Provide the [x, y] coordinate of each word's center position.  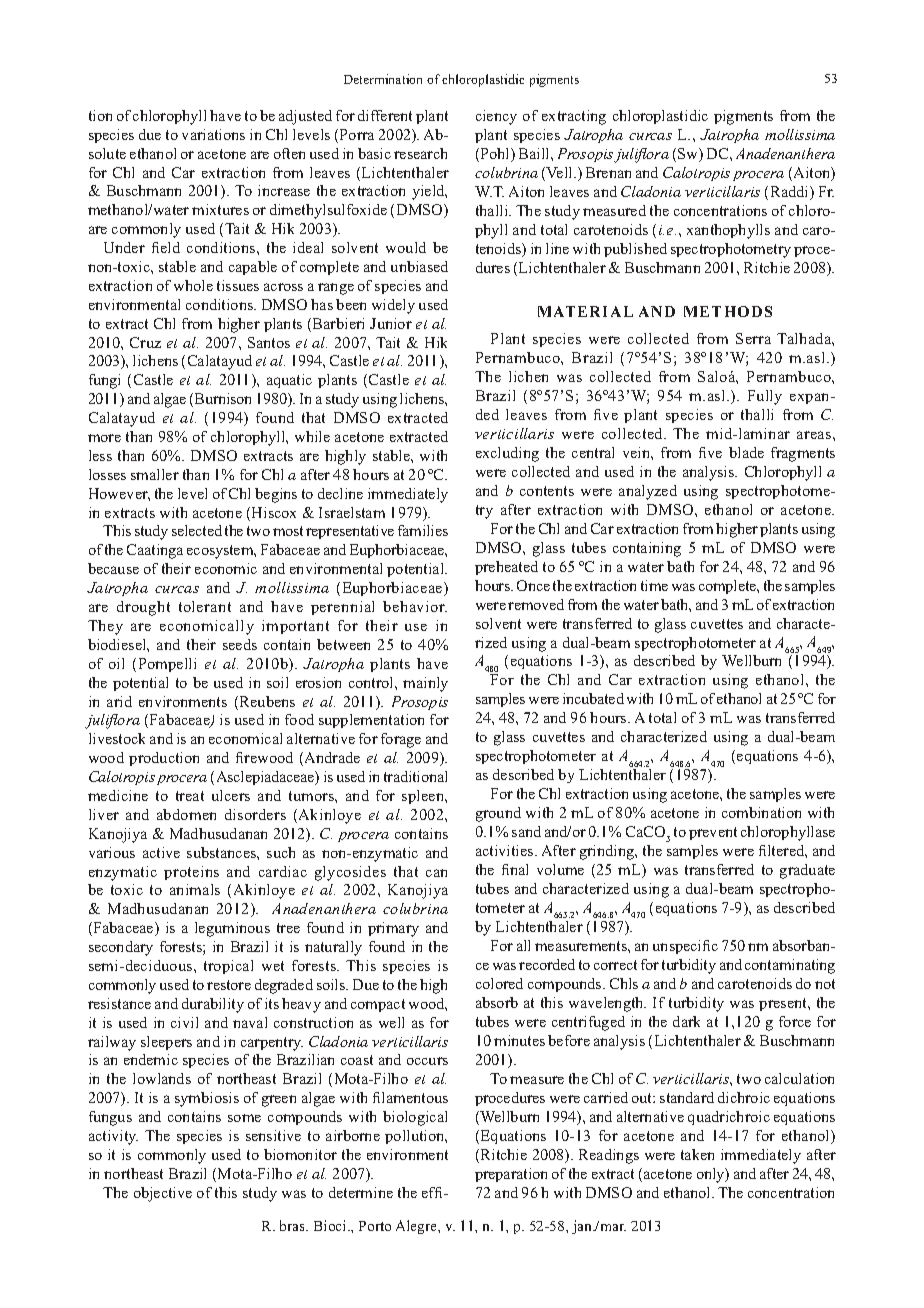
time [654, 585]
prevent [713, 833]
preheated [506, 568]
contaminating [790, 966]
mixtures [220, 209]
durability [213, 1005]
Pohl [495, 155]
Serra [753, 338]
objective [163, 1194]
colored [499, 983]
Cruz [145, 342]
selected [197, 530]
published [635, 250]
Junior [391, 323]
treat [190, 796]
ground [498, 814]
